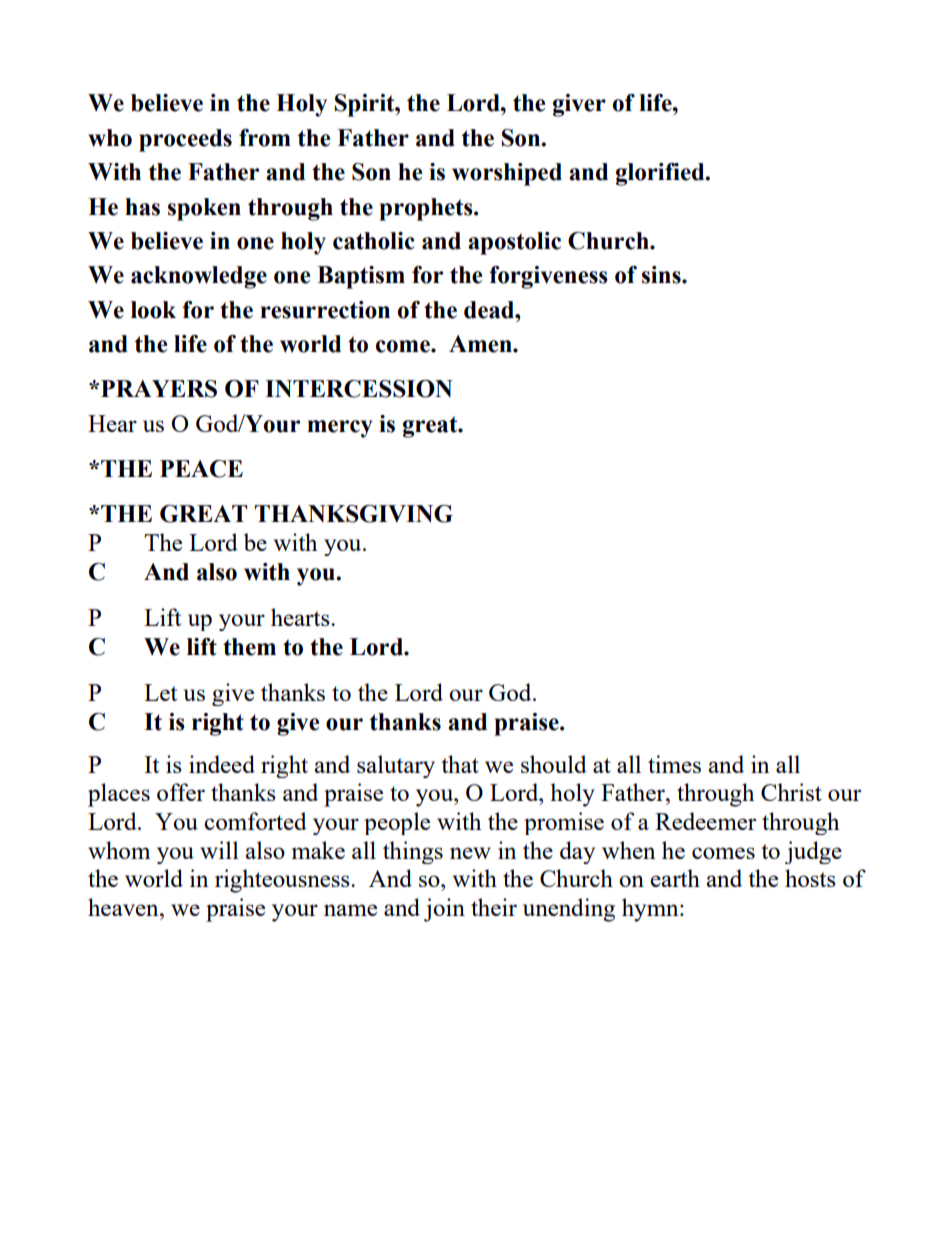  Describe the element at coordinates (507, 174) in the document. I see `worshiped` at that location.
